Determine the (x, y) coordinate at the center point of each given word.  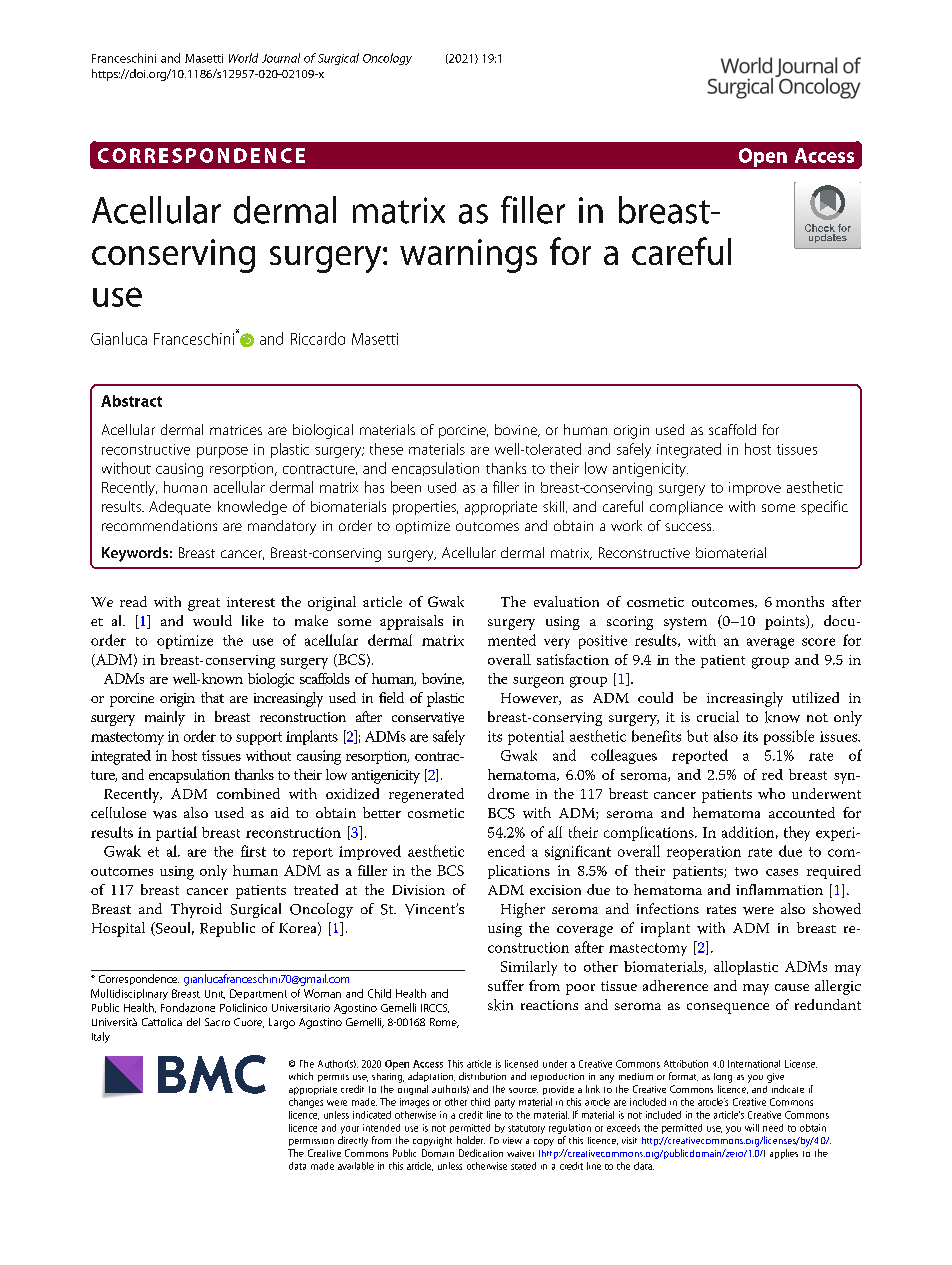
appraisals (411, 622)
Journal (281, 58)
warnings (468, 256)
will (752, 1128)
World (243, 58)
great (204, 604)
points (786, 622)
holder (471, 1140)
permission (311, 1142)
